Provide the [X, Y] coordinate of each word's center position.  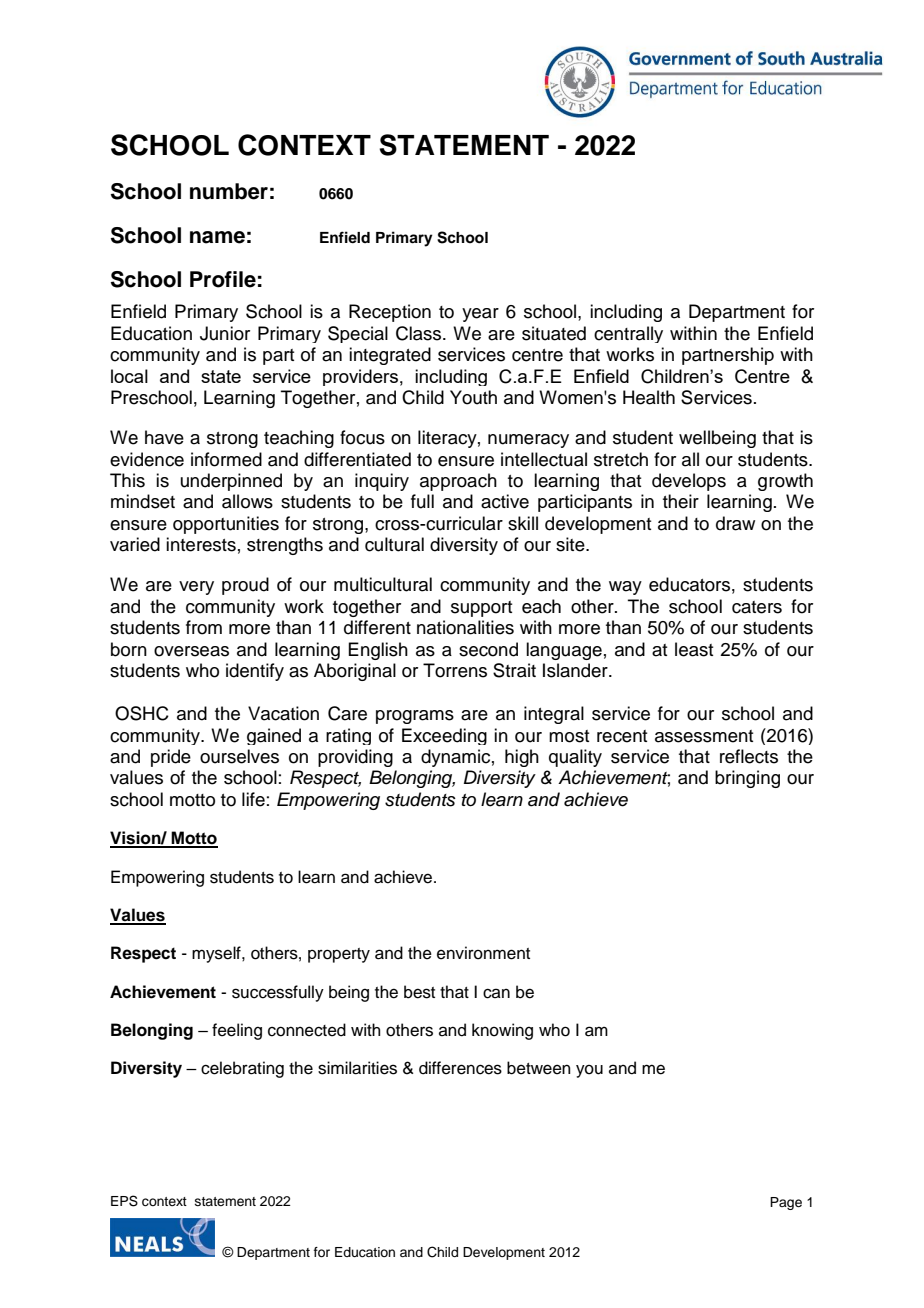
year [480, 315]
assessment [704, 736]
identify [255, 672]
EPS [124, 1201]
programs [415, 717]
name [217, 237]
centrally [628, 334]
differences [460, 1068]
